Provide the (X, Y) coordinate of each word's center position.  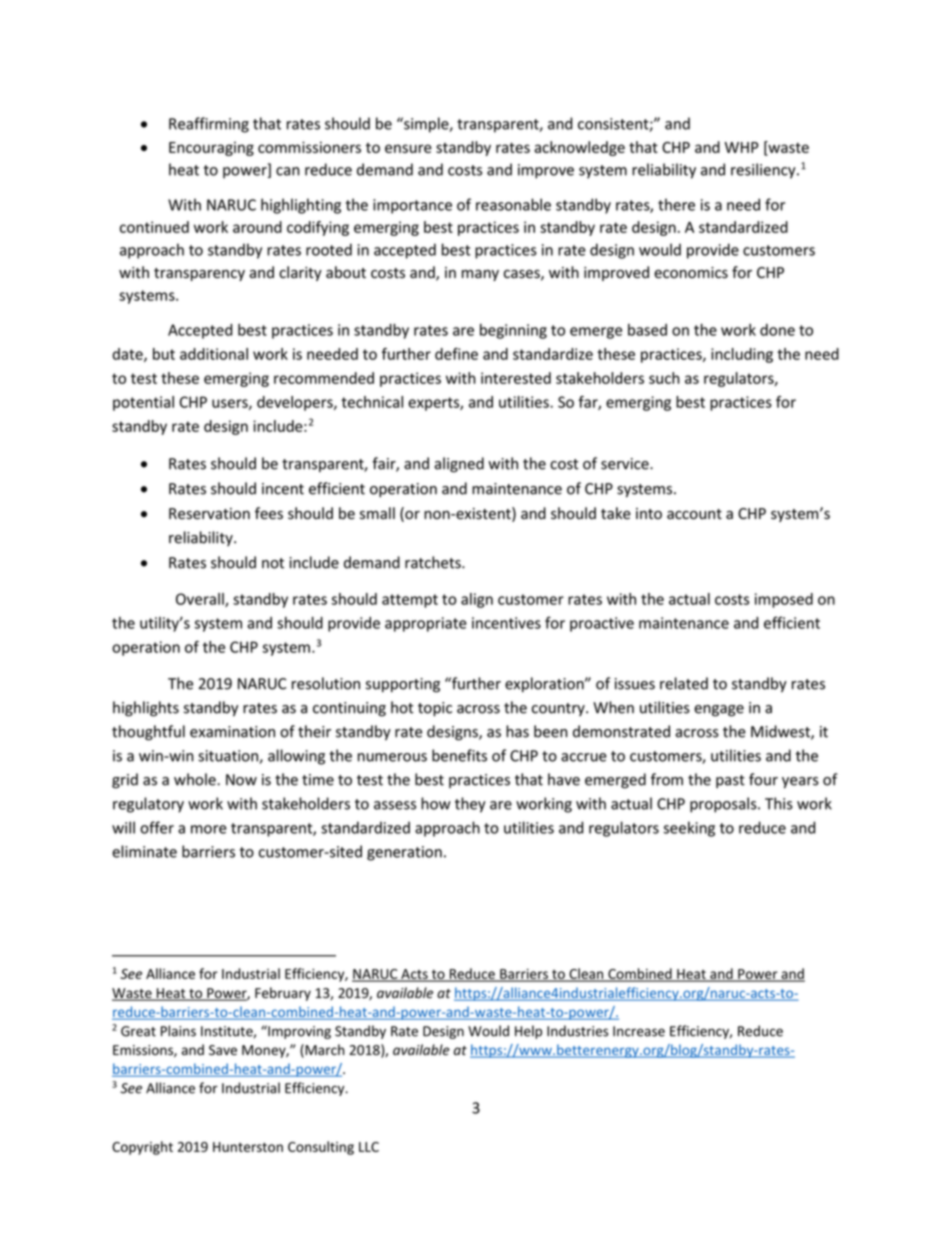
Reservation (209, 514)
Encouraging (211, 149)
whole (196, 779)
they (470, 805)
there (676, 204)
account (694, 514)
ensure (408, 148)
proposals (724, 805)
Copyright (142, 1148)
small (377, 513)
